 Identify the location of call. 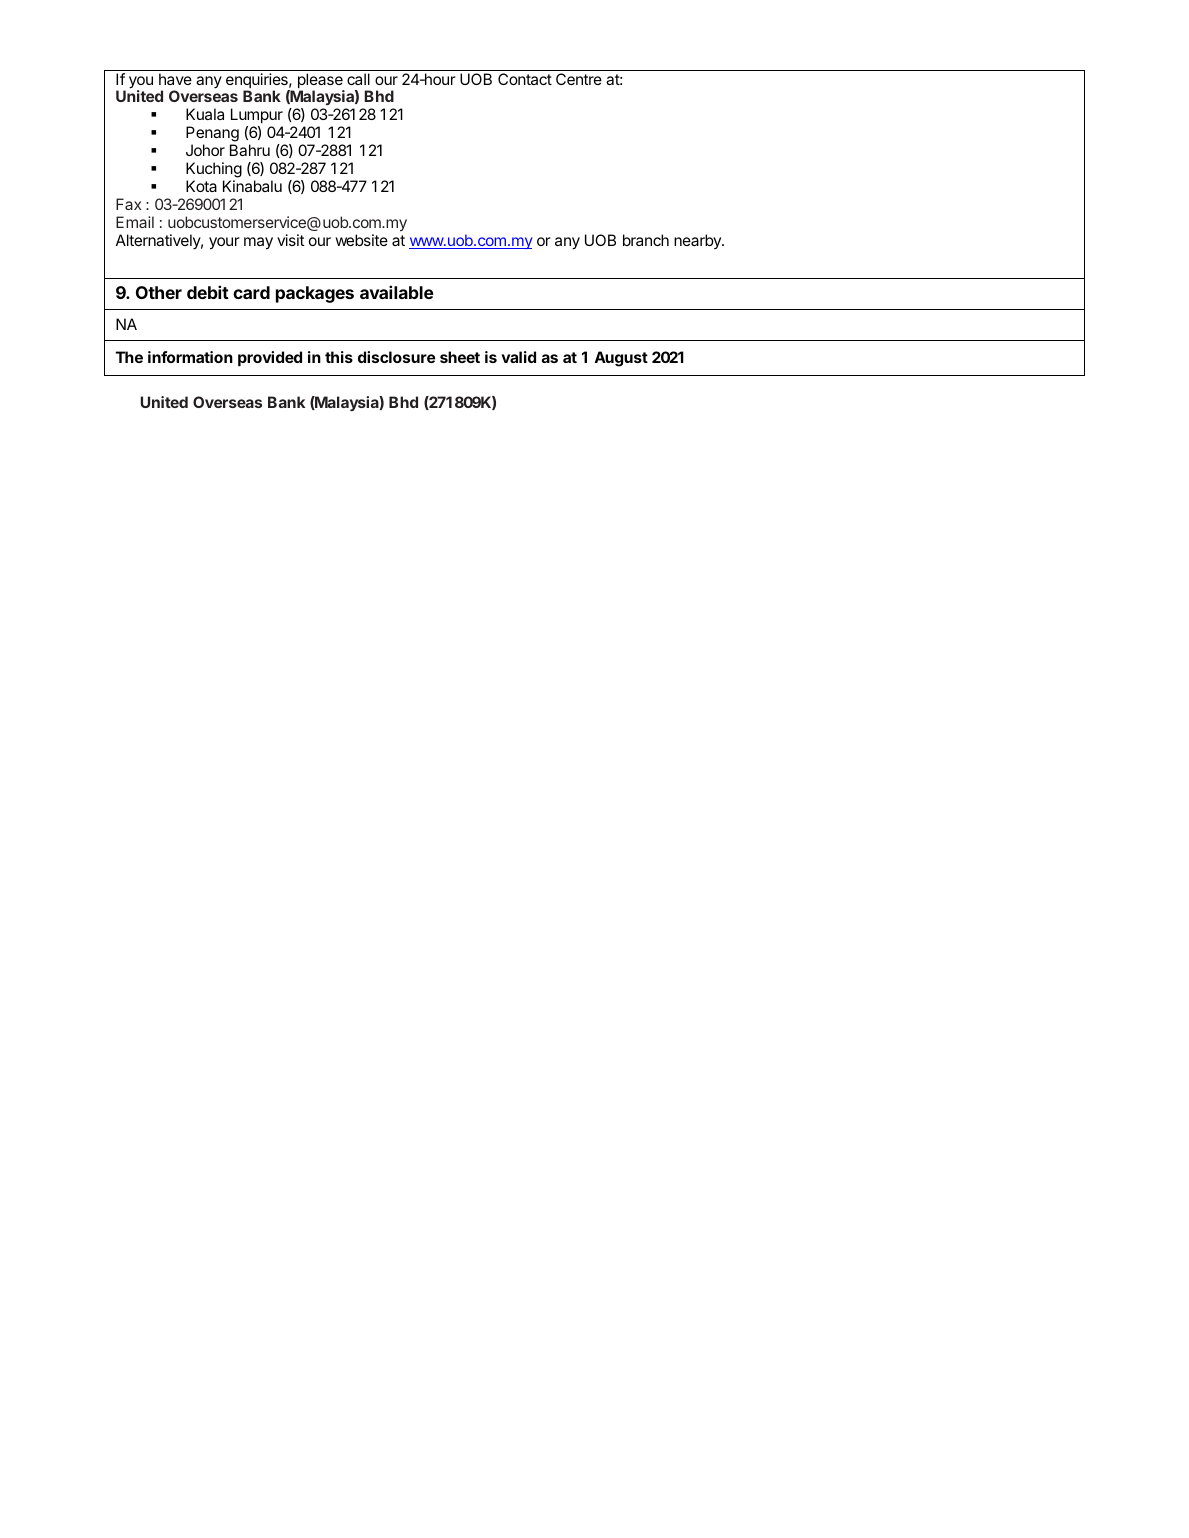
(358, 79).
